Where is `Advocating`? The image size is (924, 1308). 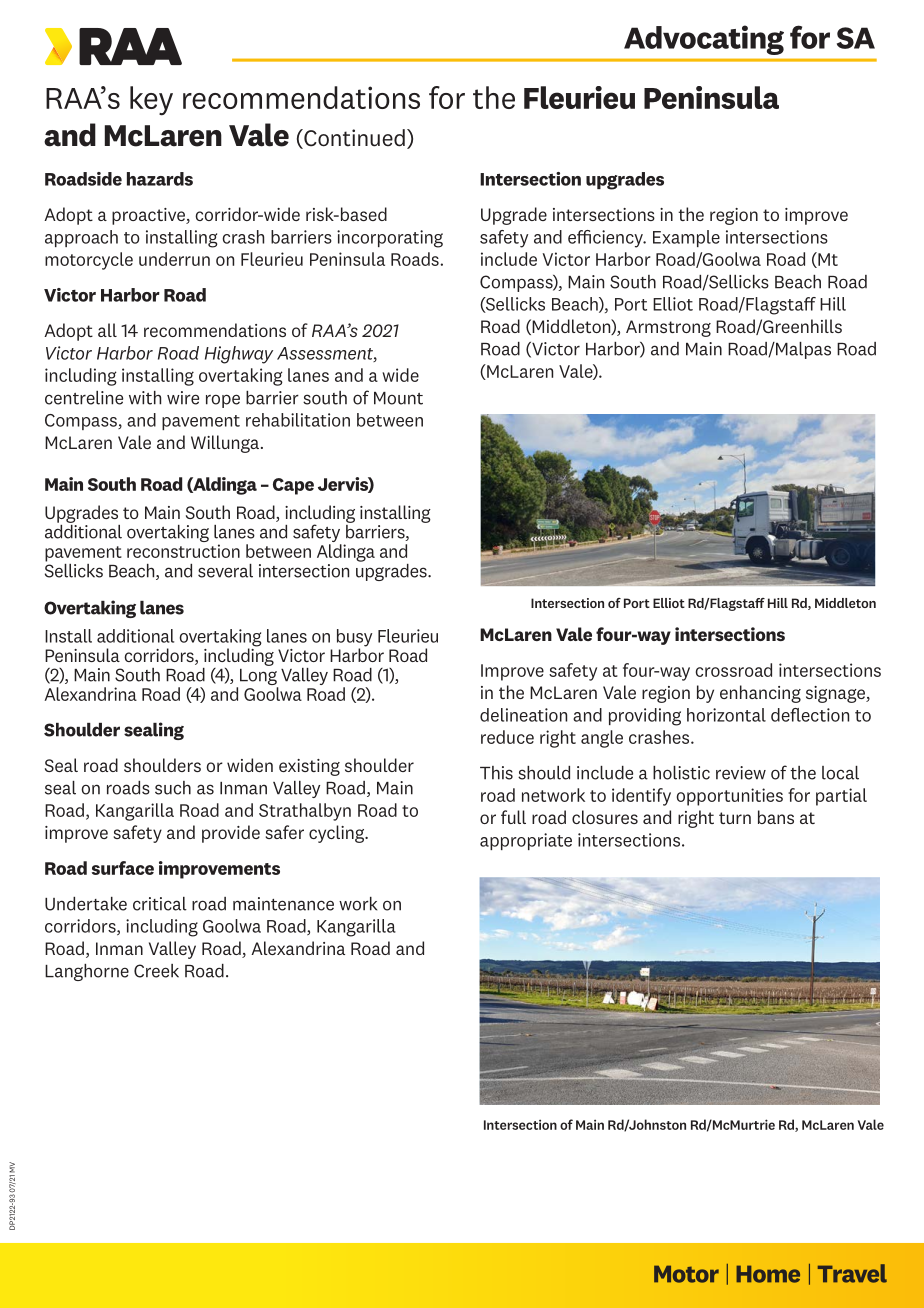 Advocating is located at coordinates (704, 40).
